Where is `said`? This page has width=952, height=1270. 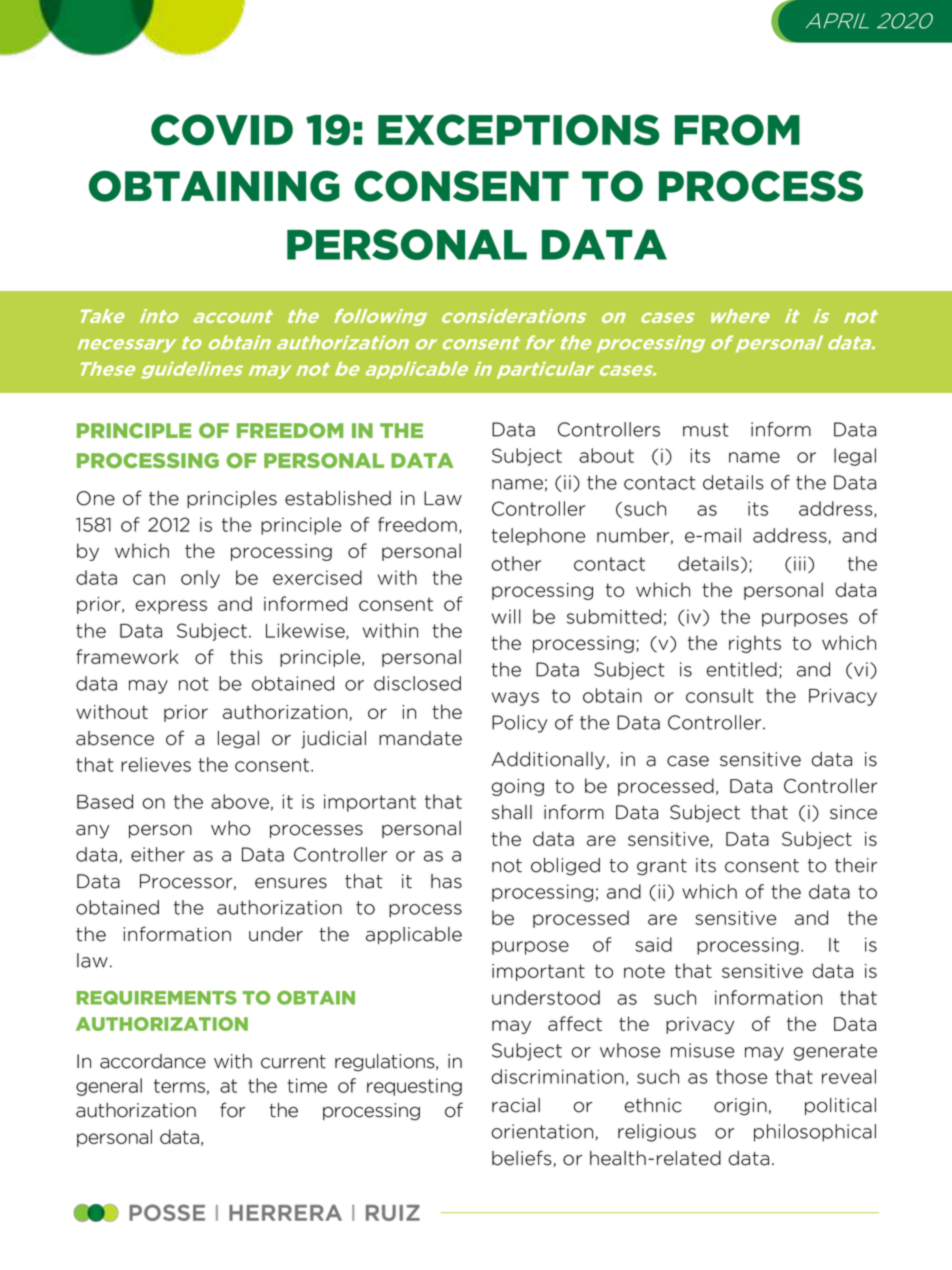 said is located at coordinates (653, 944).
